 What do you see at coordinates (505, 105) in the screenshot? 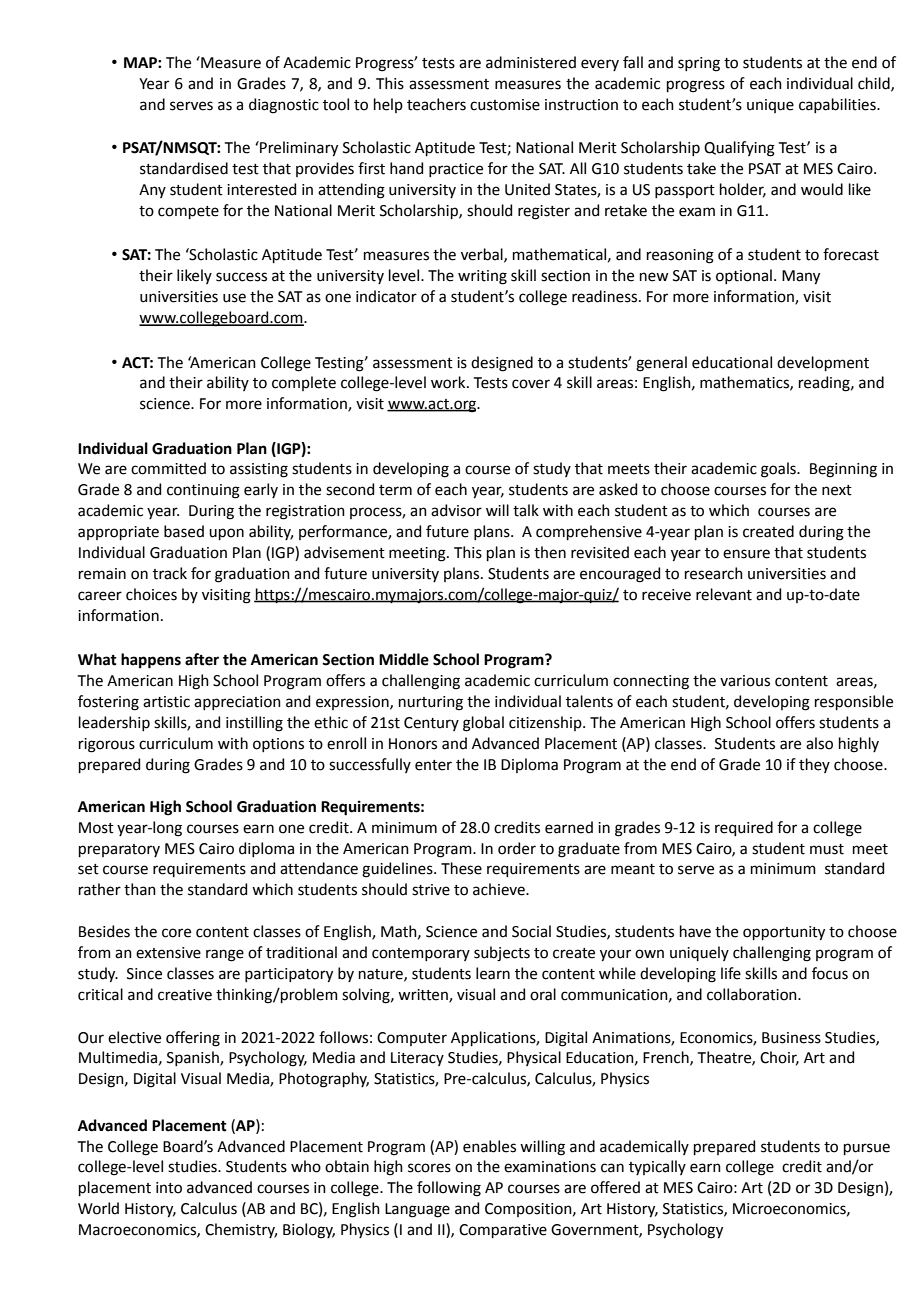
I see `customise` at bounding box center [505, 105].
